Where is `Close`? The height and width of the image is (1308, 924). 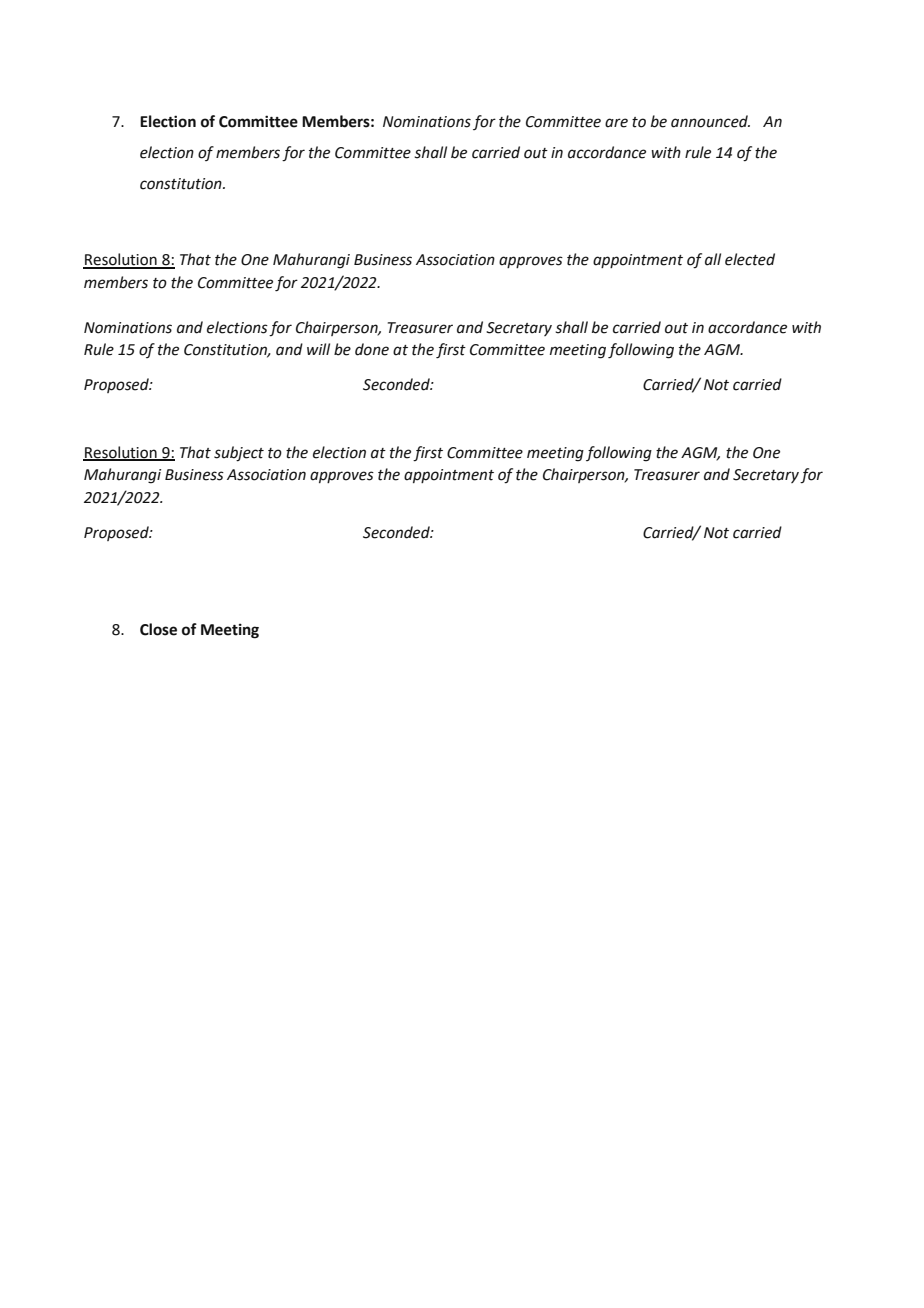 Close is located at coordinates (158, 629).
